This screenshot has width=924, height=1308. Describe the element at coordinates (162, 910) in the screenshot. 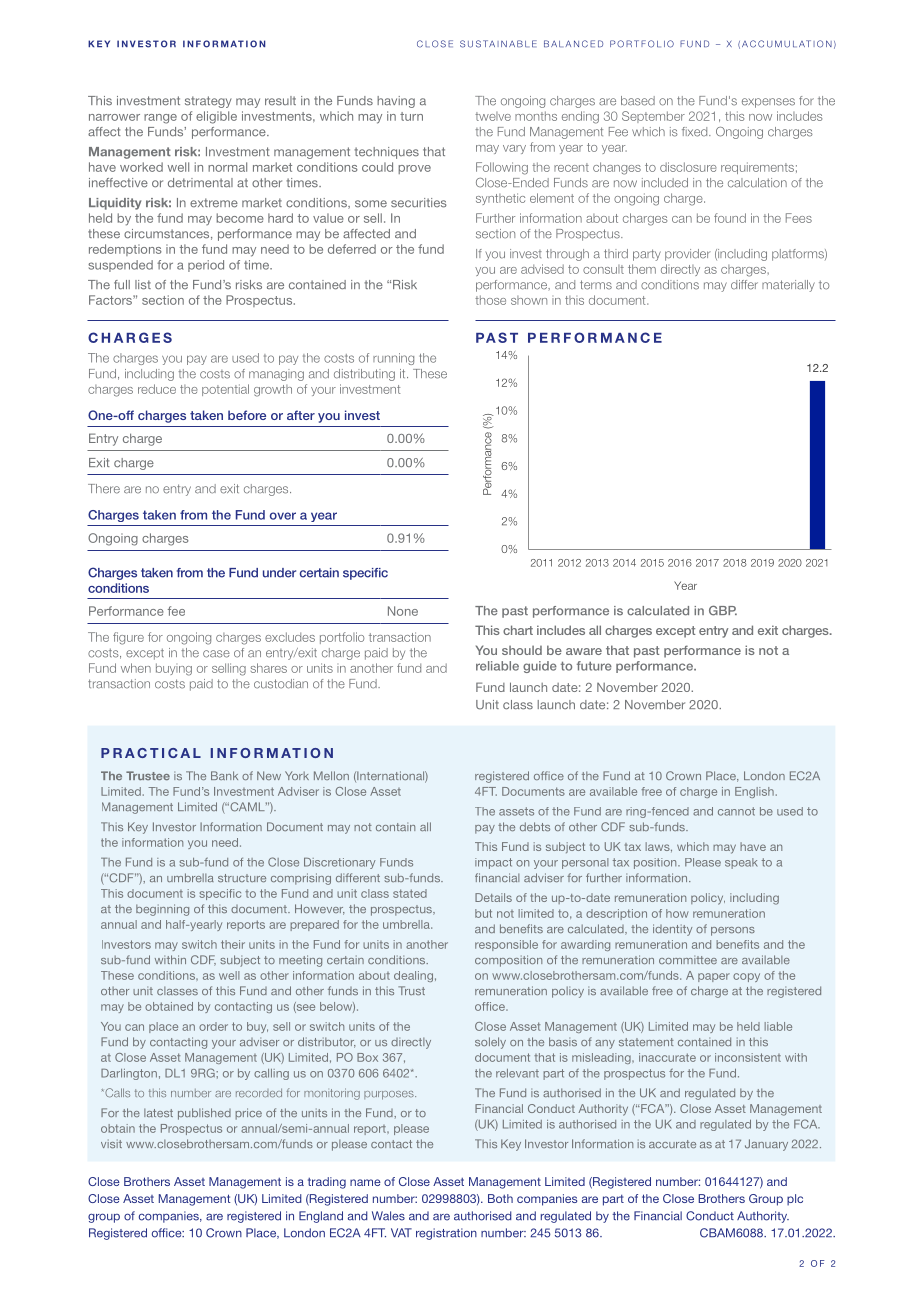

I see `beginning` at that location.
